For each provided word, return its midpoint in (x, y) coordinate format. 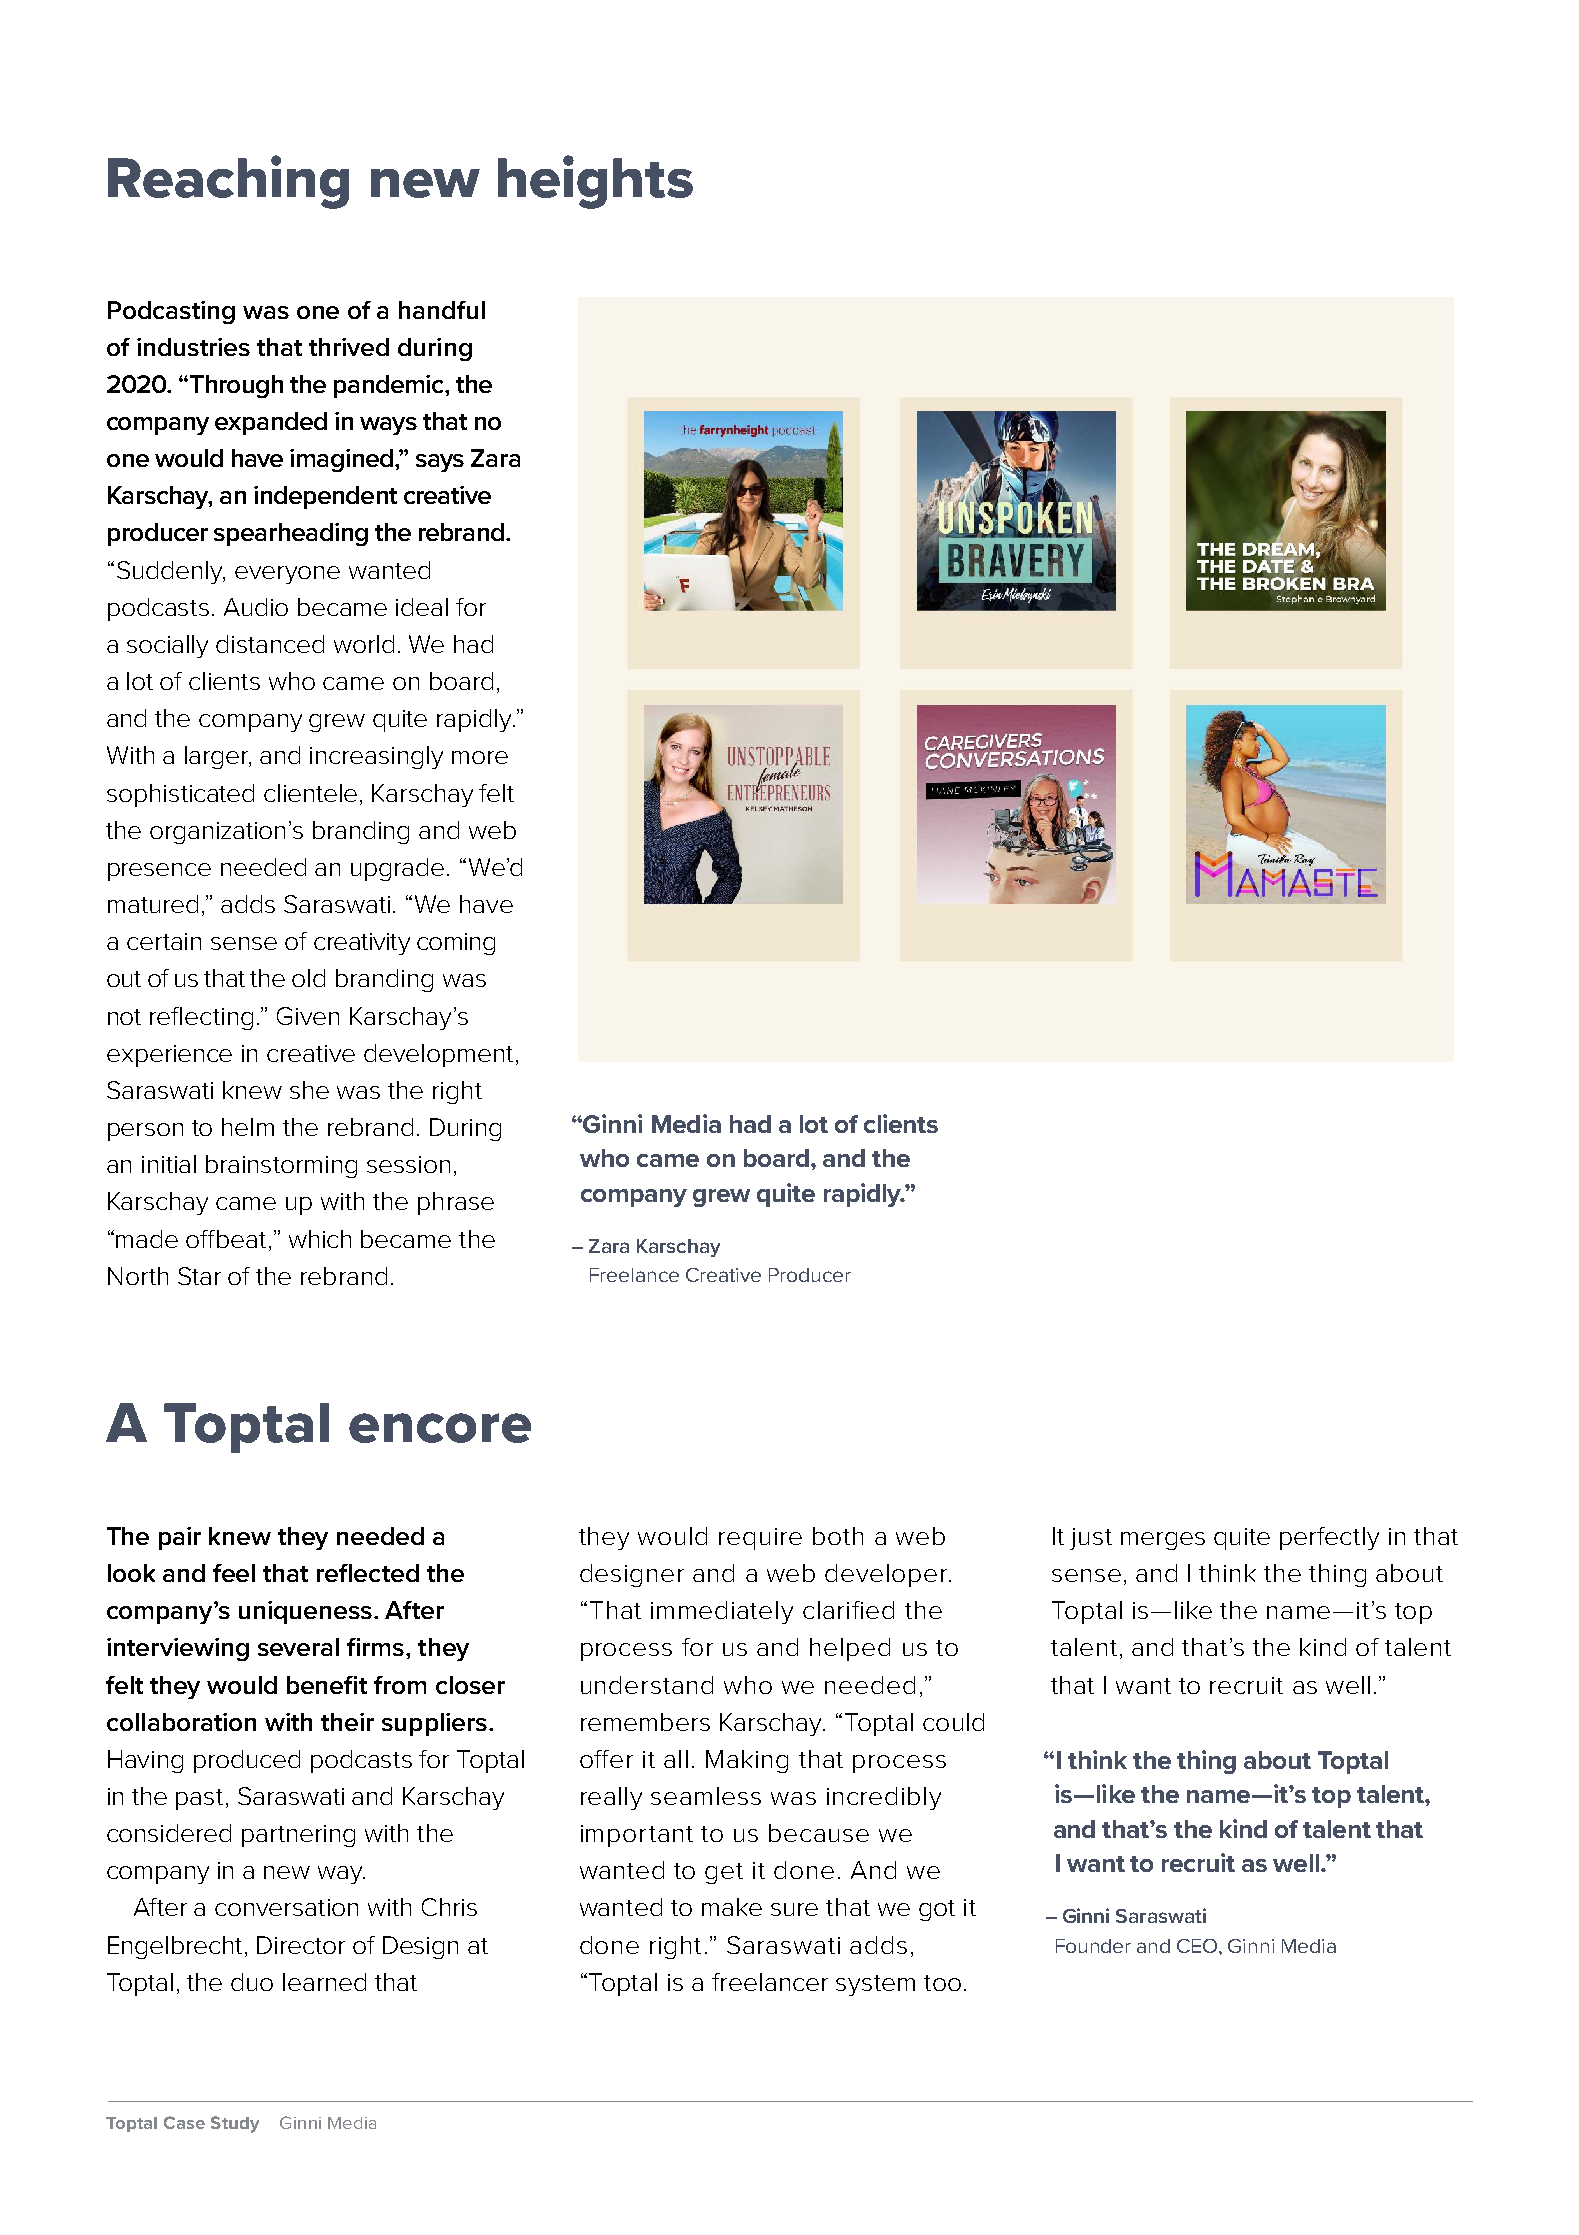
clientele (310, 793)
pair (180, 1538)
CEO (1198, 1946)
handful (442, 310)
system (875, 1985)
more (480, 757)
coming (456, 944)
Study (235, 2124)
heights (595, 182)
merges (1163, 1541)
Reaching (228, 182)
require (760, 1539)
